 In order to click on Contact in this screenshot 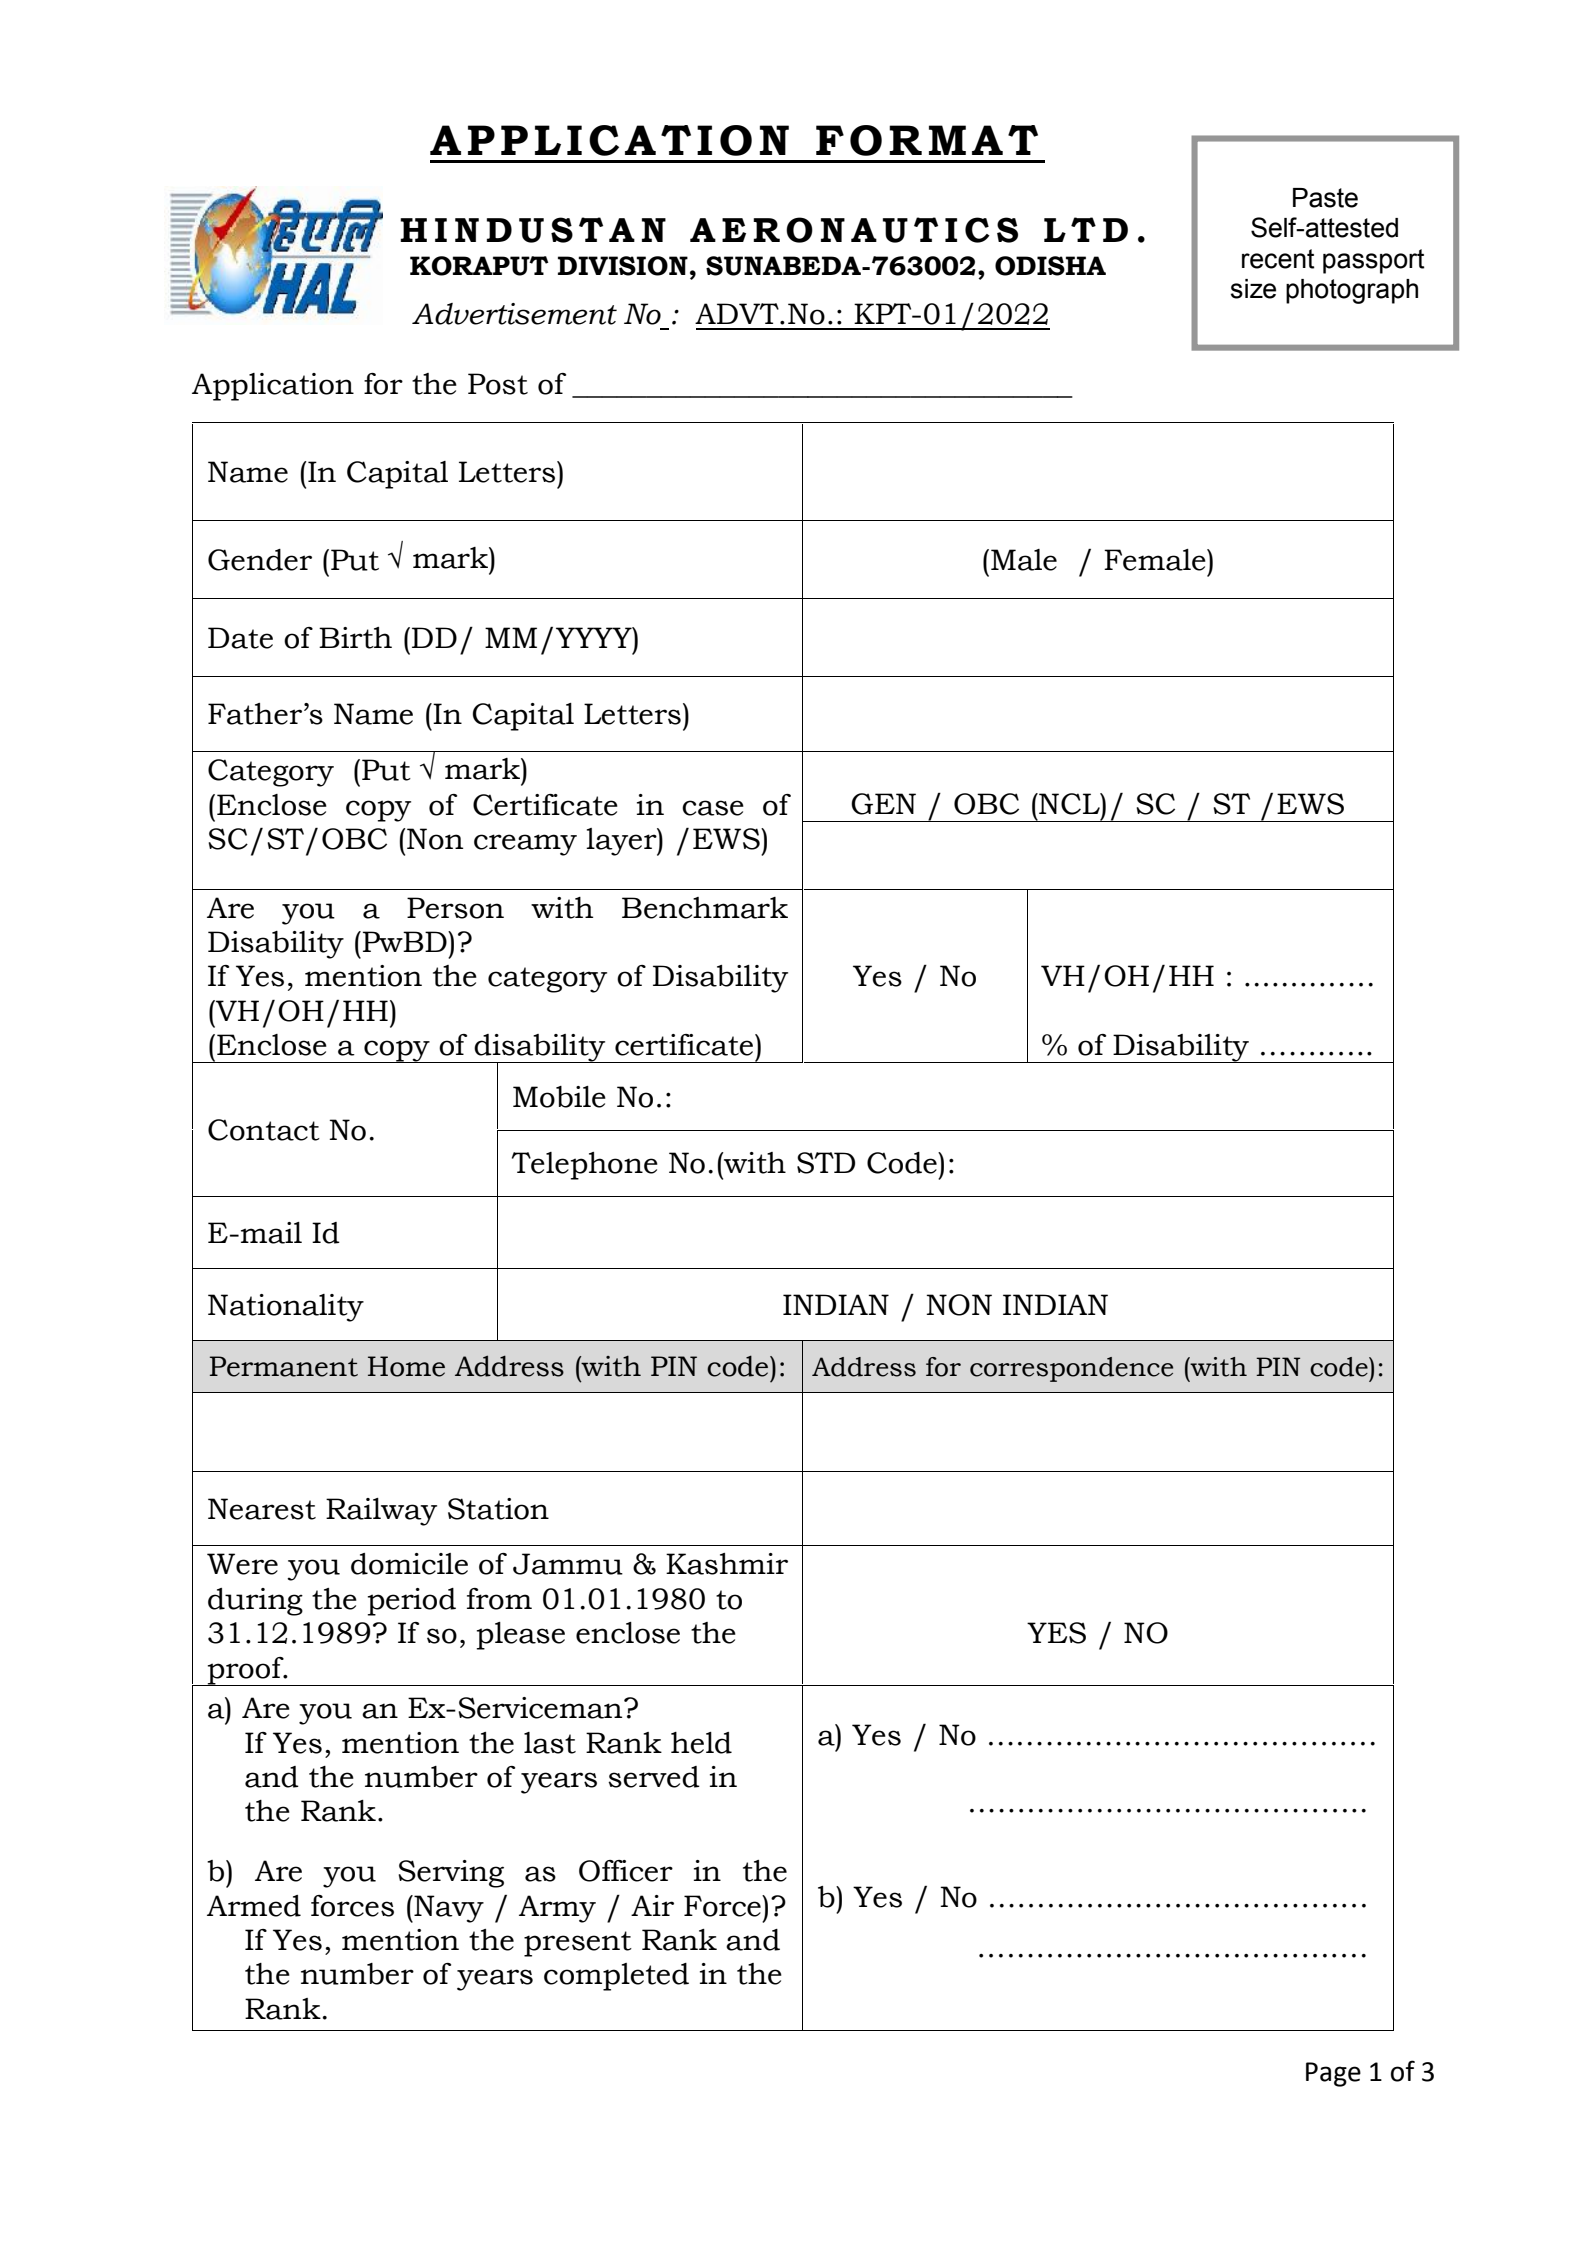, I will do `click(264, 1130)`.
